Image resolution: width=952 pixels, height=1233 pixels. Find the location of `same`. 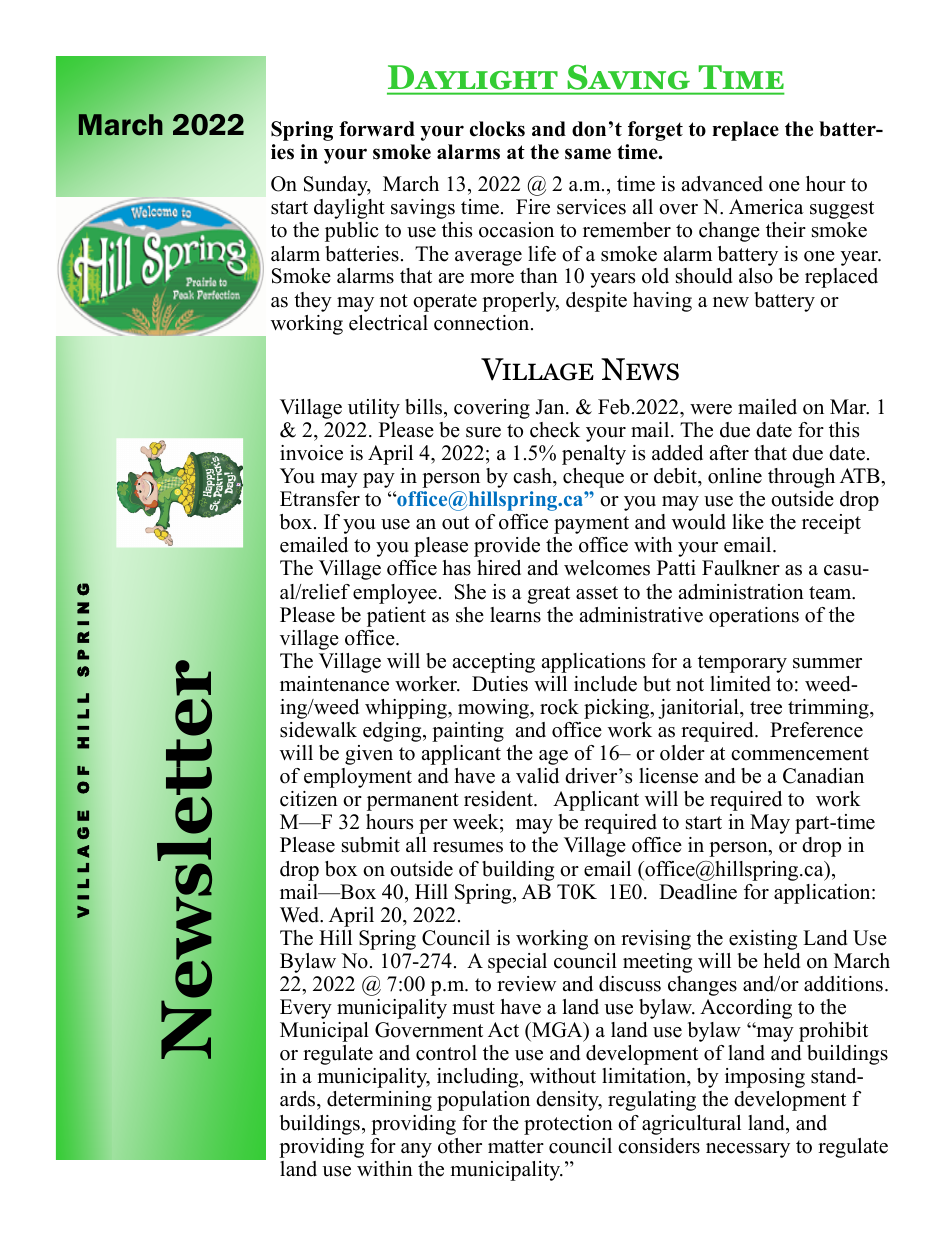

same is located at coordinates (588, 154).
